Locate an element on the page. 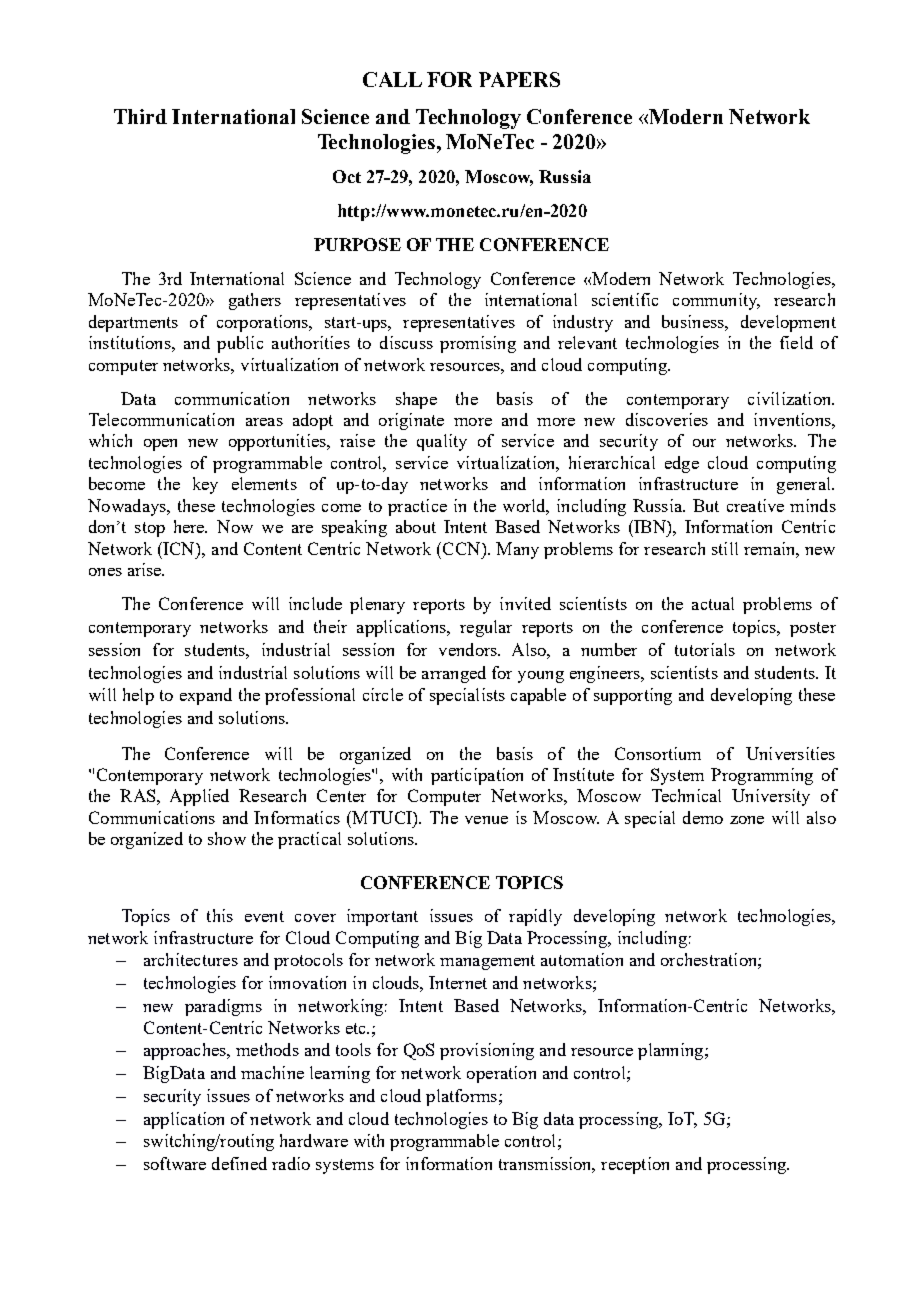 The height and width of the document is (1308, 924). community is located at coordinates (716, 301).
